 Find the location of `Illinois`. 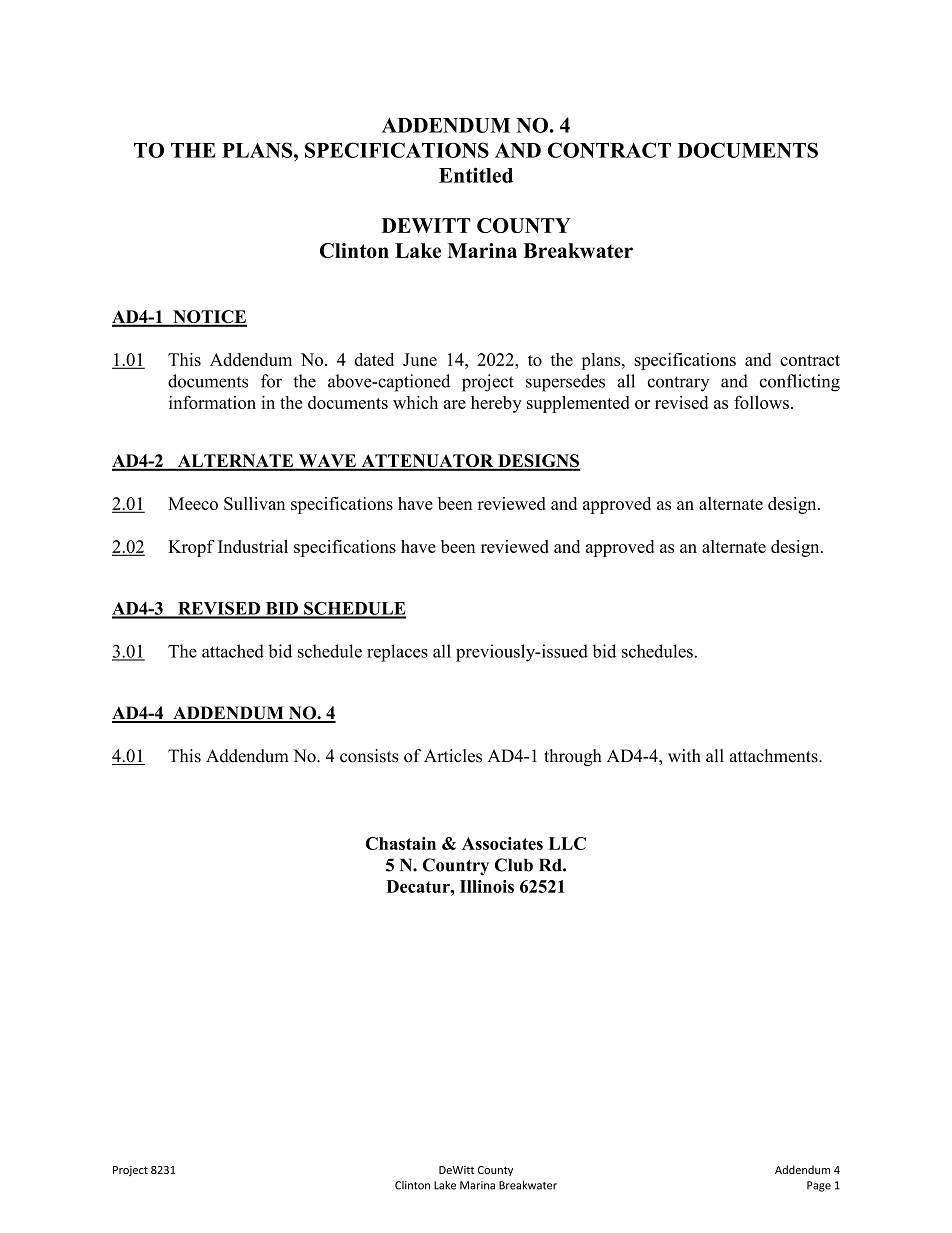

Illinois is located at coordinates (487, 886).
